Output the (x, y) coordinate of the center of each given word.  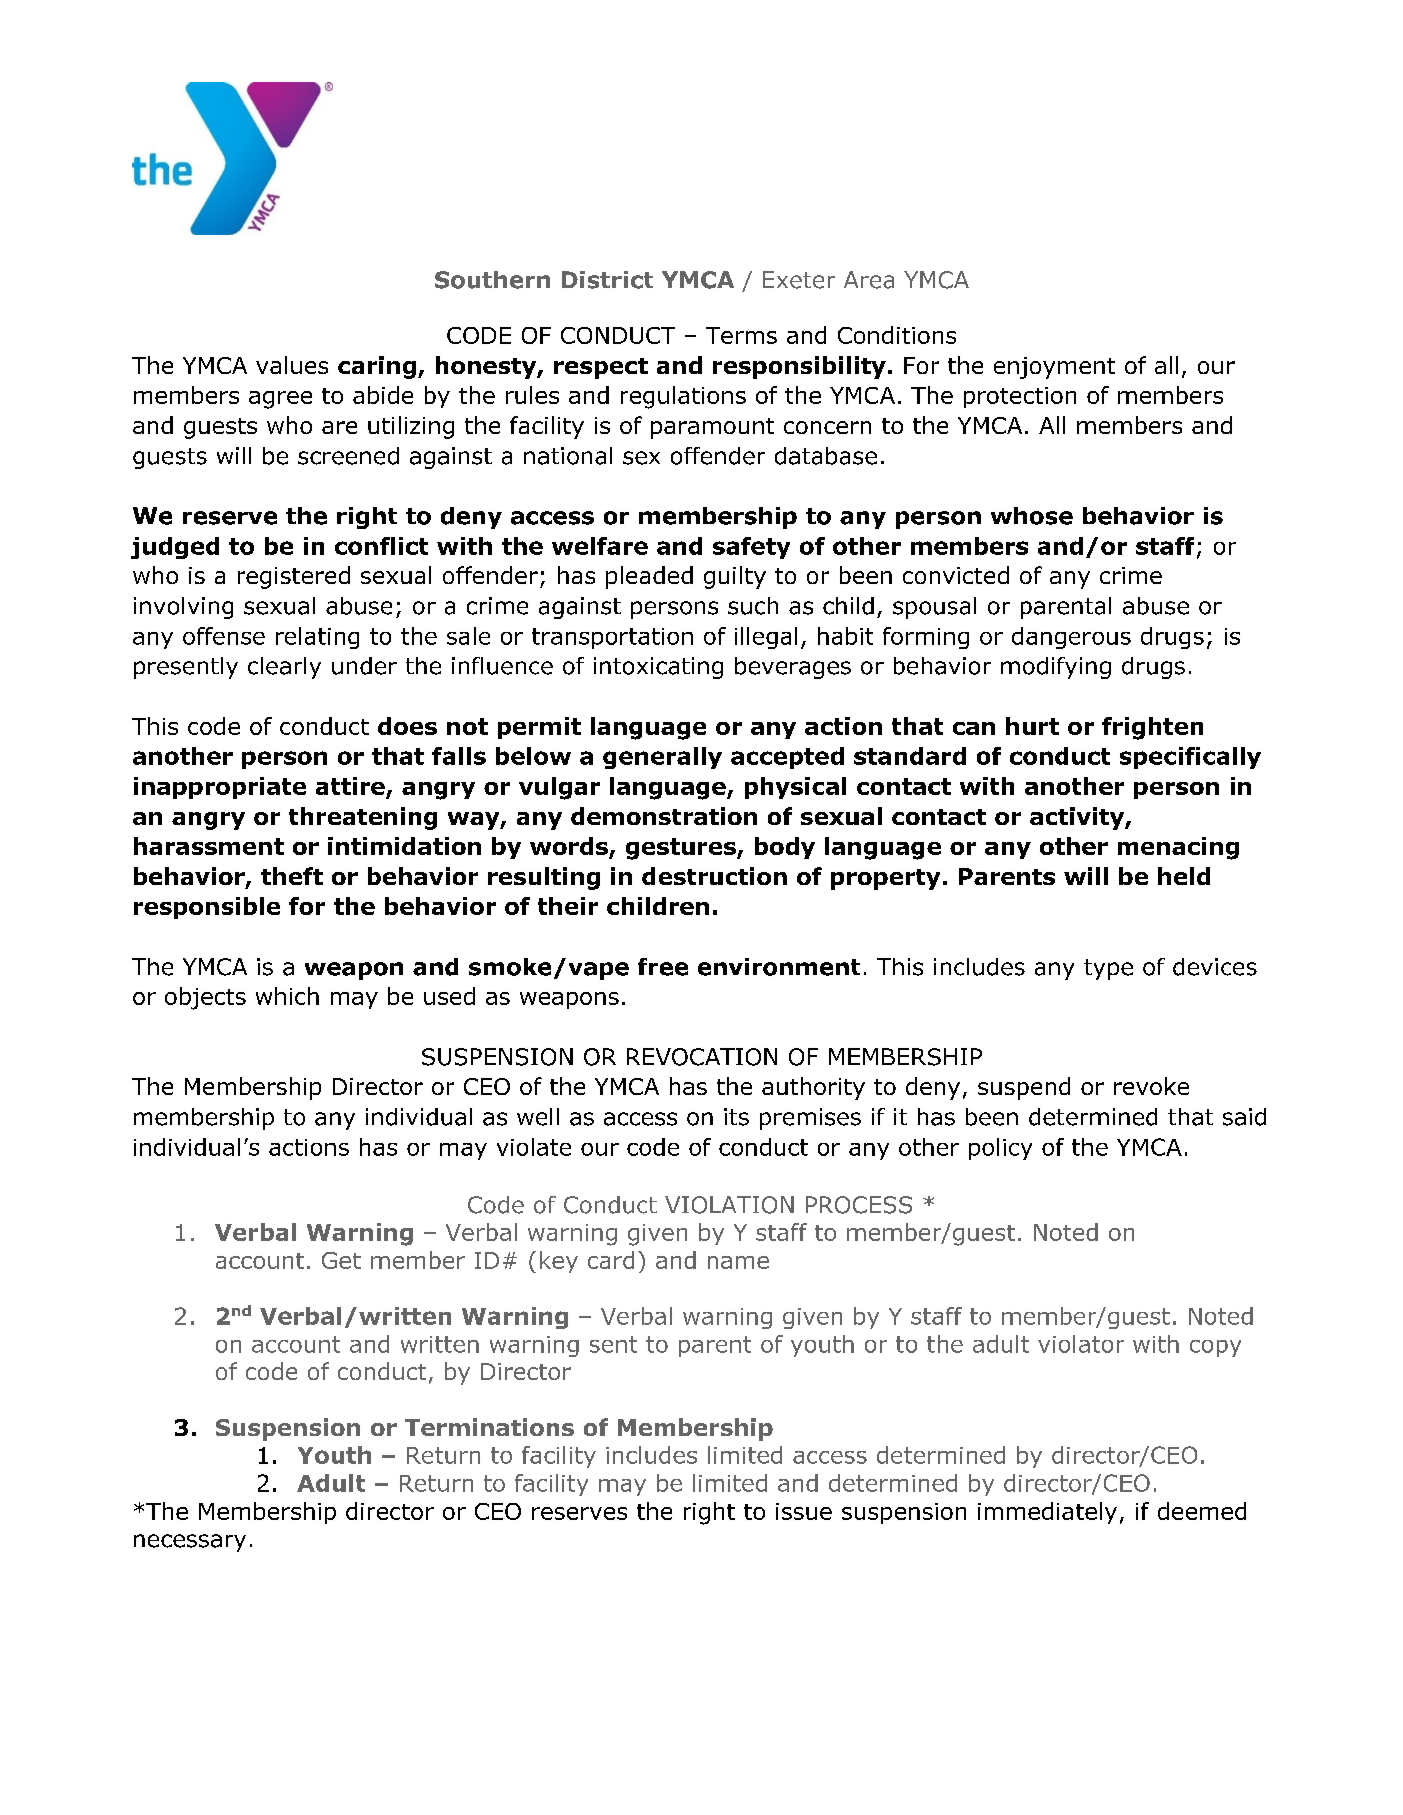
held (1184, 876)
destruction (714, 876)
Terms (741, 335)
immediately (1047, 1513)
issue (804, 1511)
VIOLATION (729, 1205)
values (292, 365)
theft (292, 876)
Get (341, 1260)
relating (317, 638)
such (753, 606)
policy (1000, 1149)
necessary (190, 1543)
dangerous (1071, 638)
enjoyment (1054, 368)
